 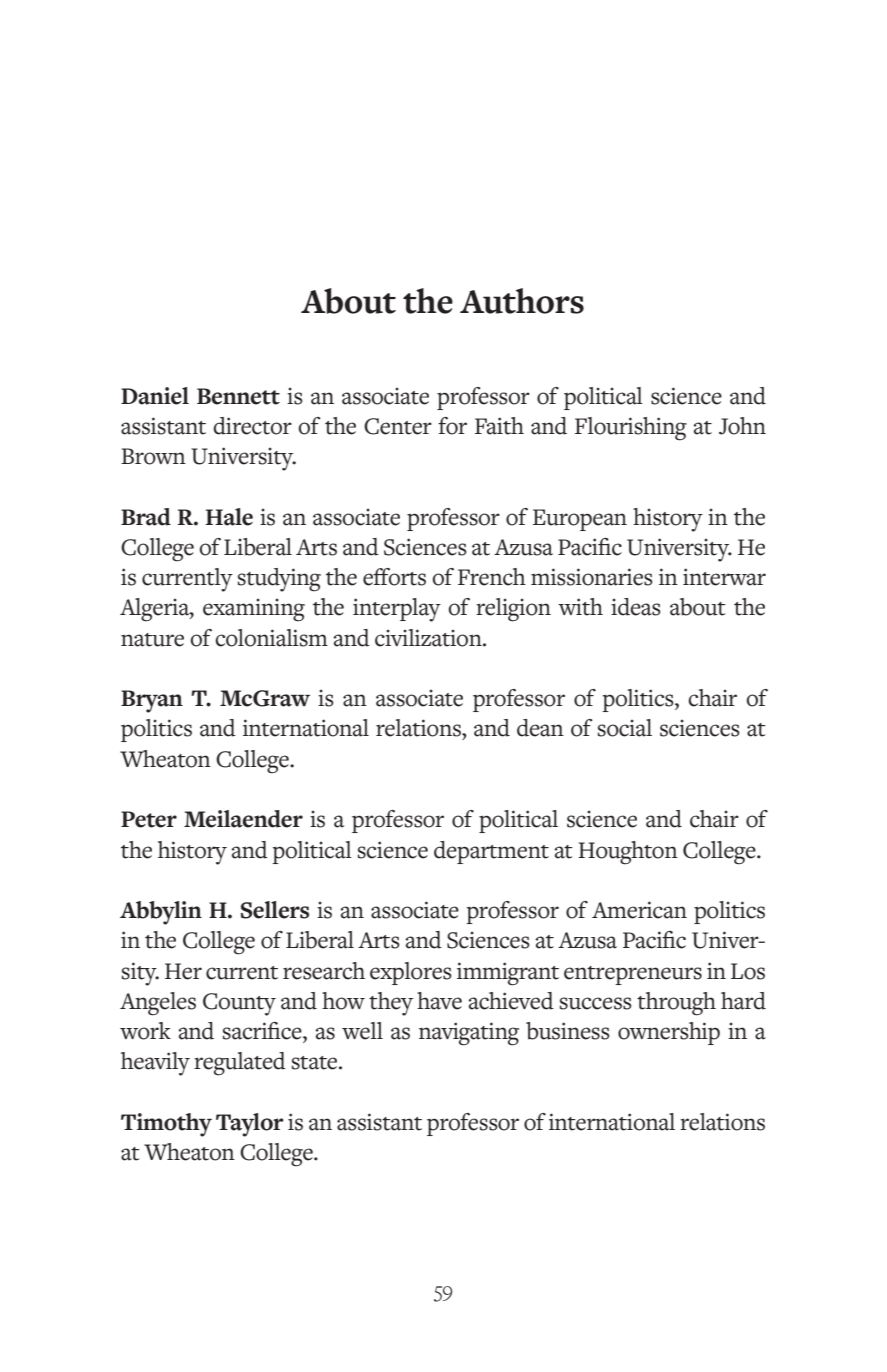 What do you see at coordinates (398, 426) in the screenshot?
I see `Center` at bounding box center [398, 426].
